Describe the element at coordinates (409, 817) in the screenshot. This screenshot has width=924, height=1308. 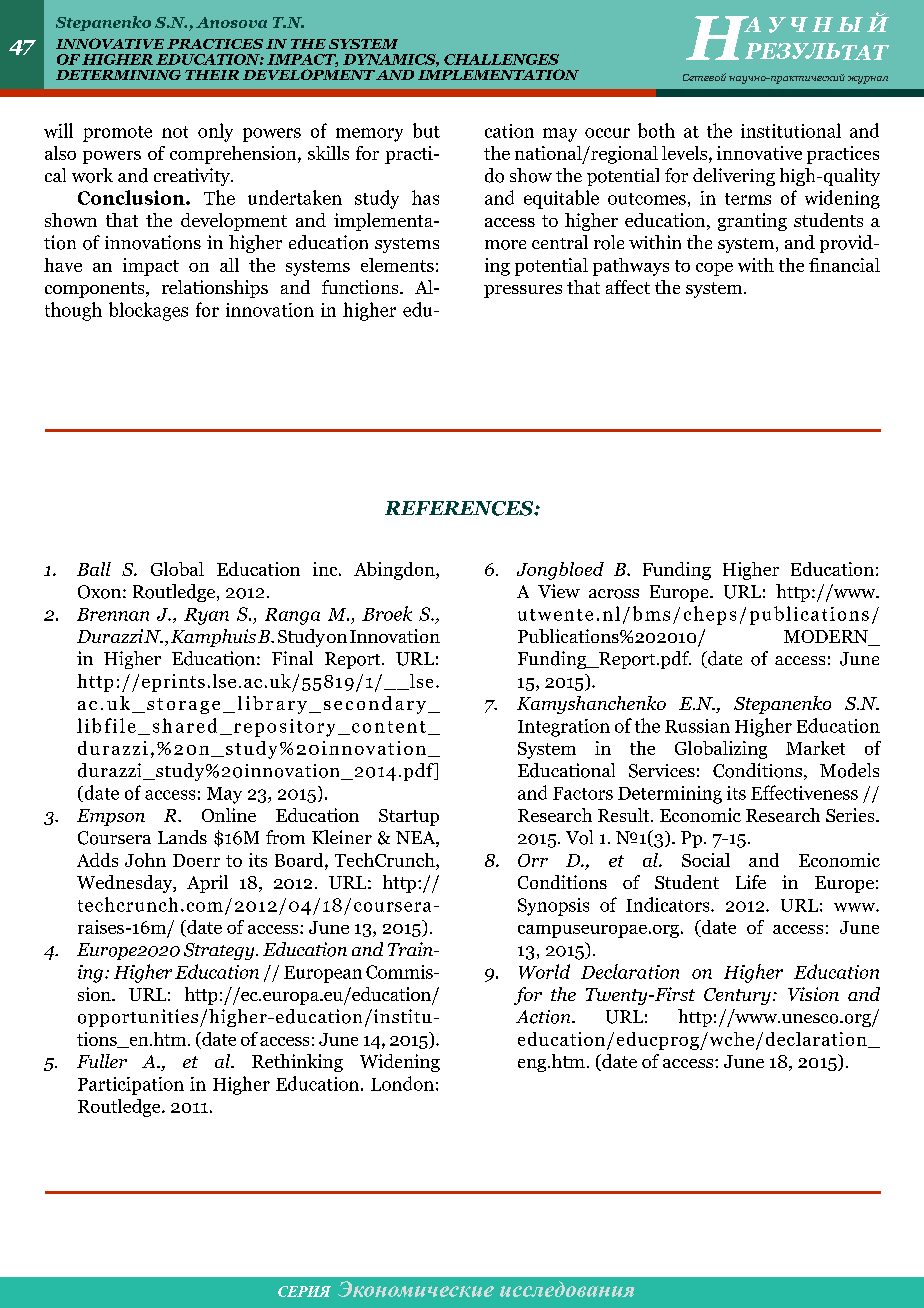
I see `Startup` at that location.
